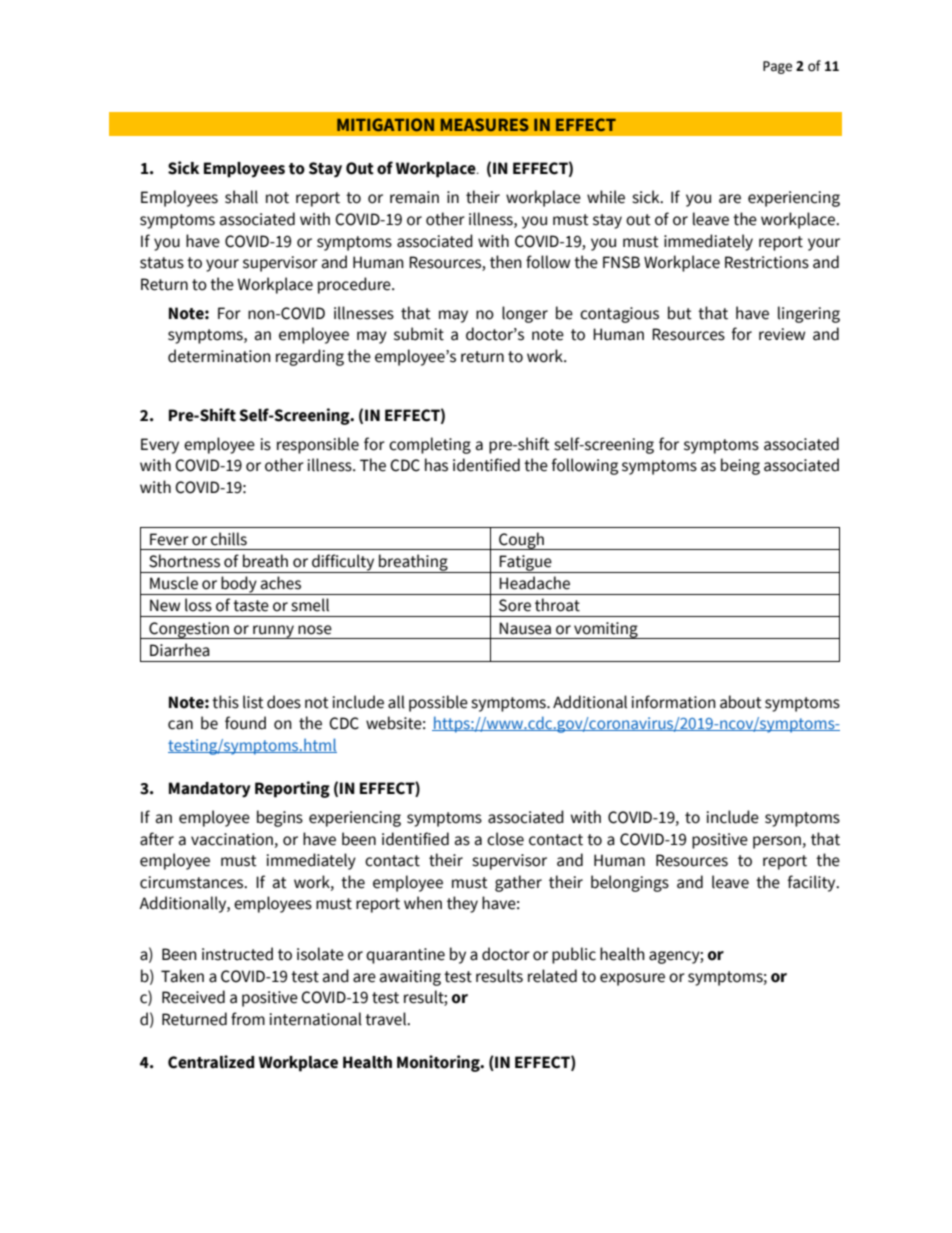  Describe the element at coordinates (526, 564) in the screenshot. I see `Fatigue` at that location.
